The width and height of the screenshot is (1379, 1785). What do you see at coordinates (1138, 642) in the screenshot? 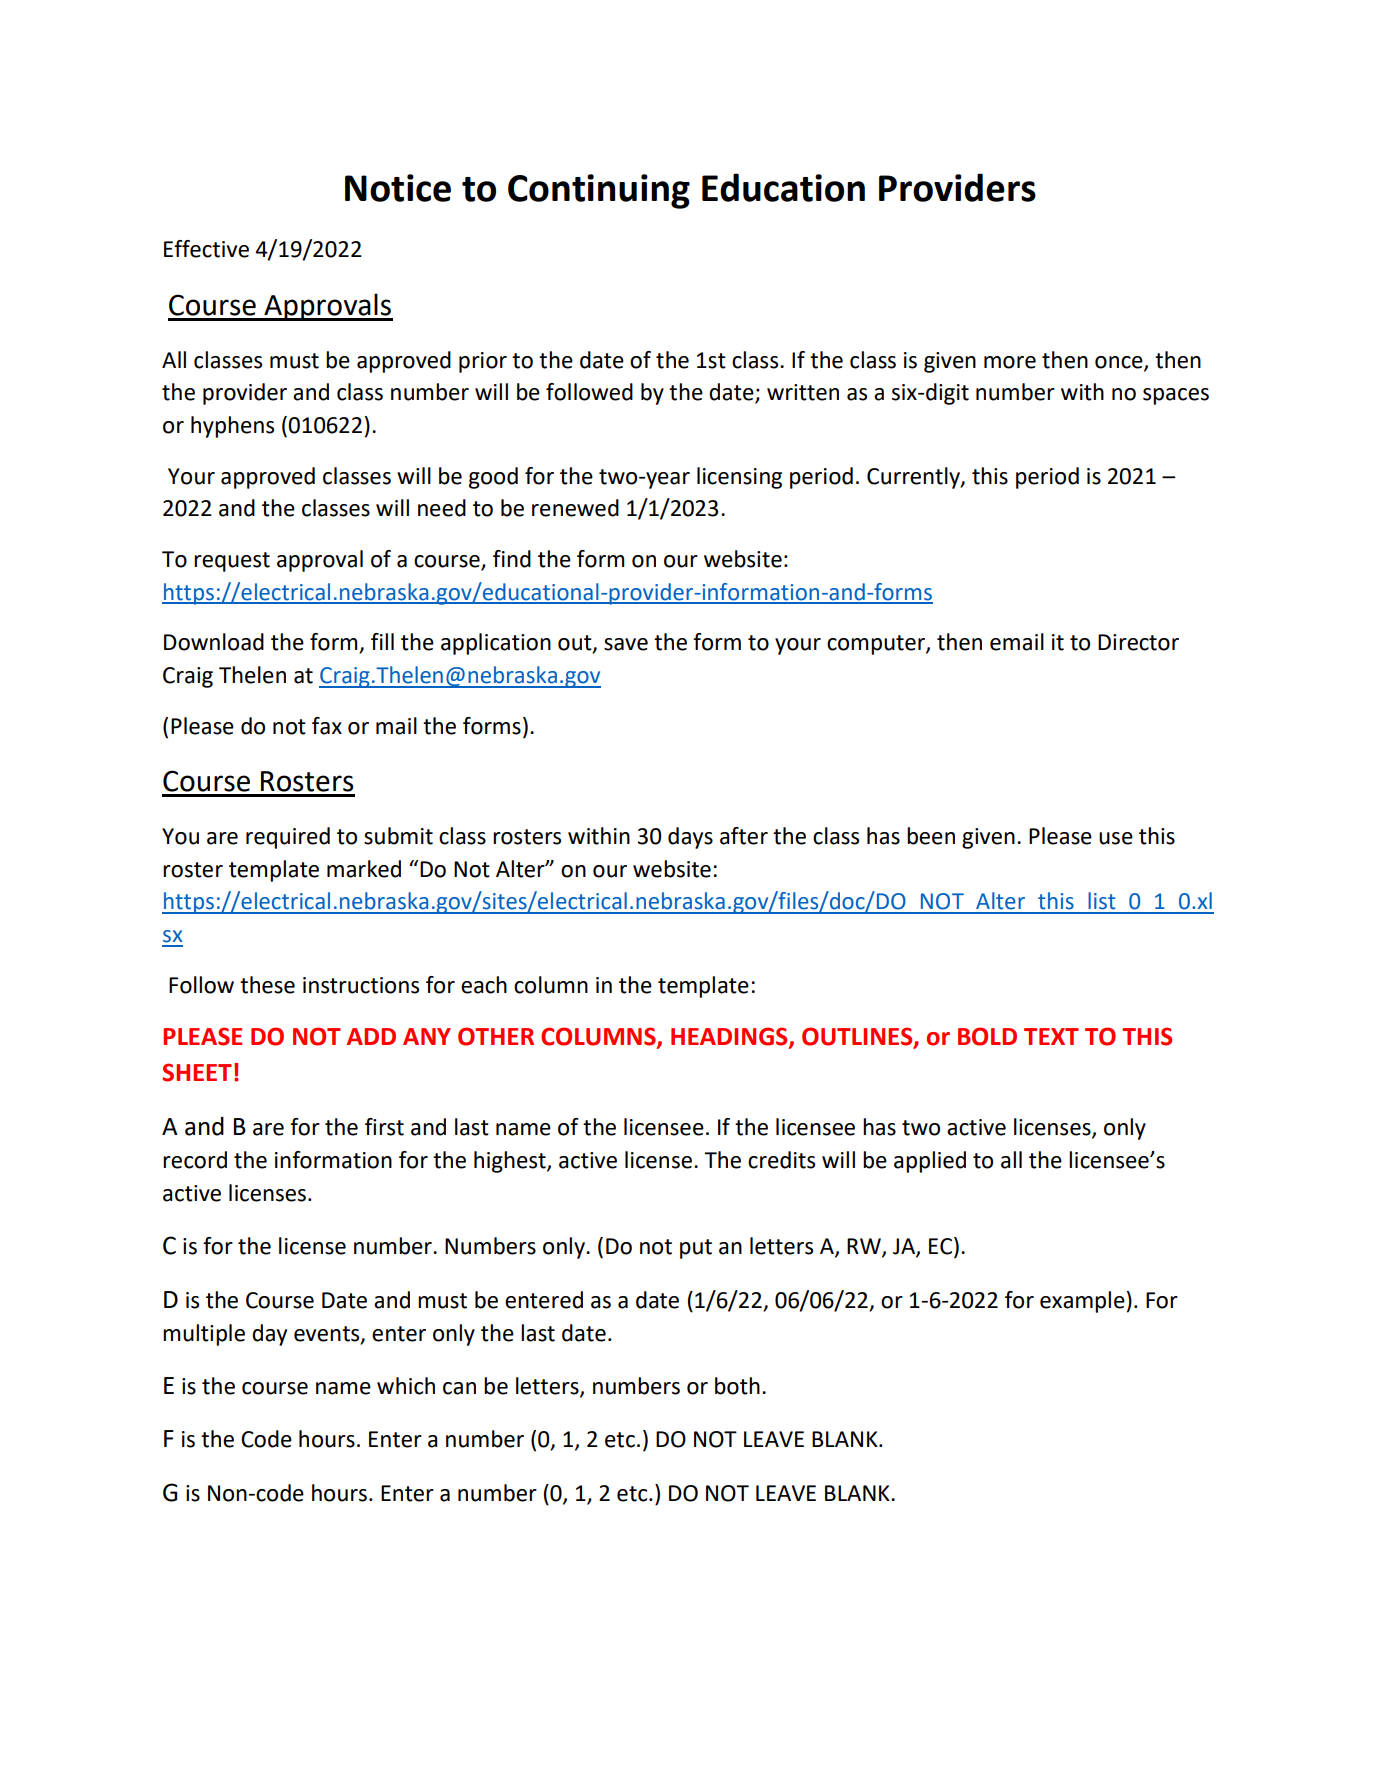
I see `Director` at bounding box center [1138, 642].
